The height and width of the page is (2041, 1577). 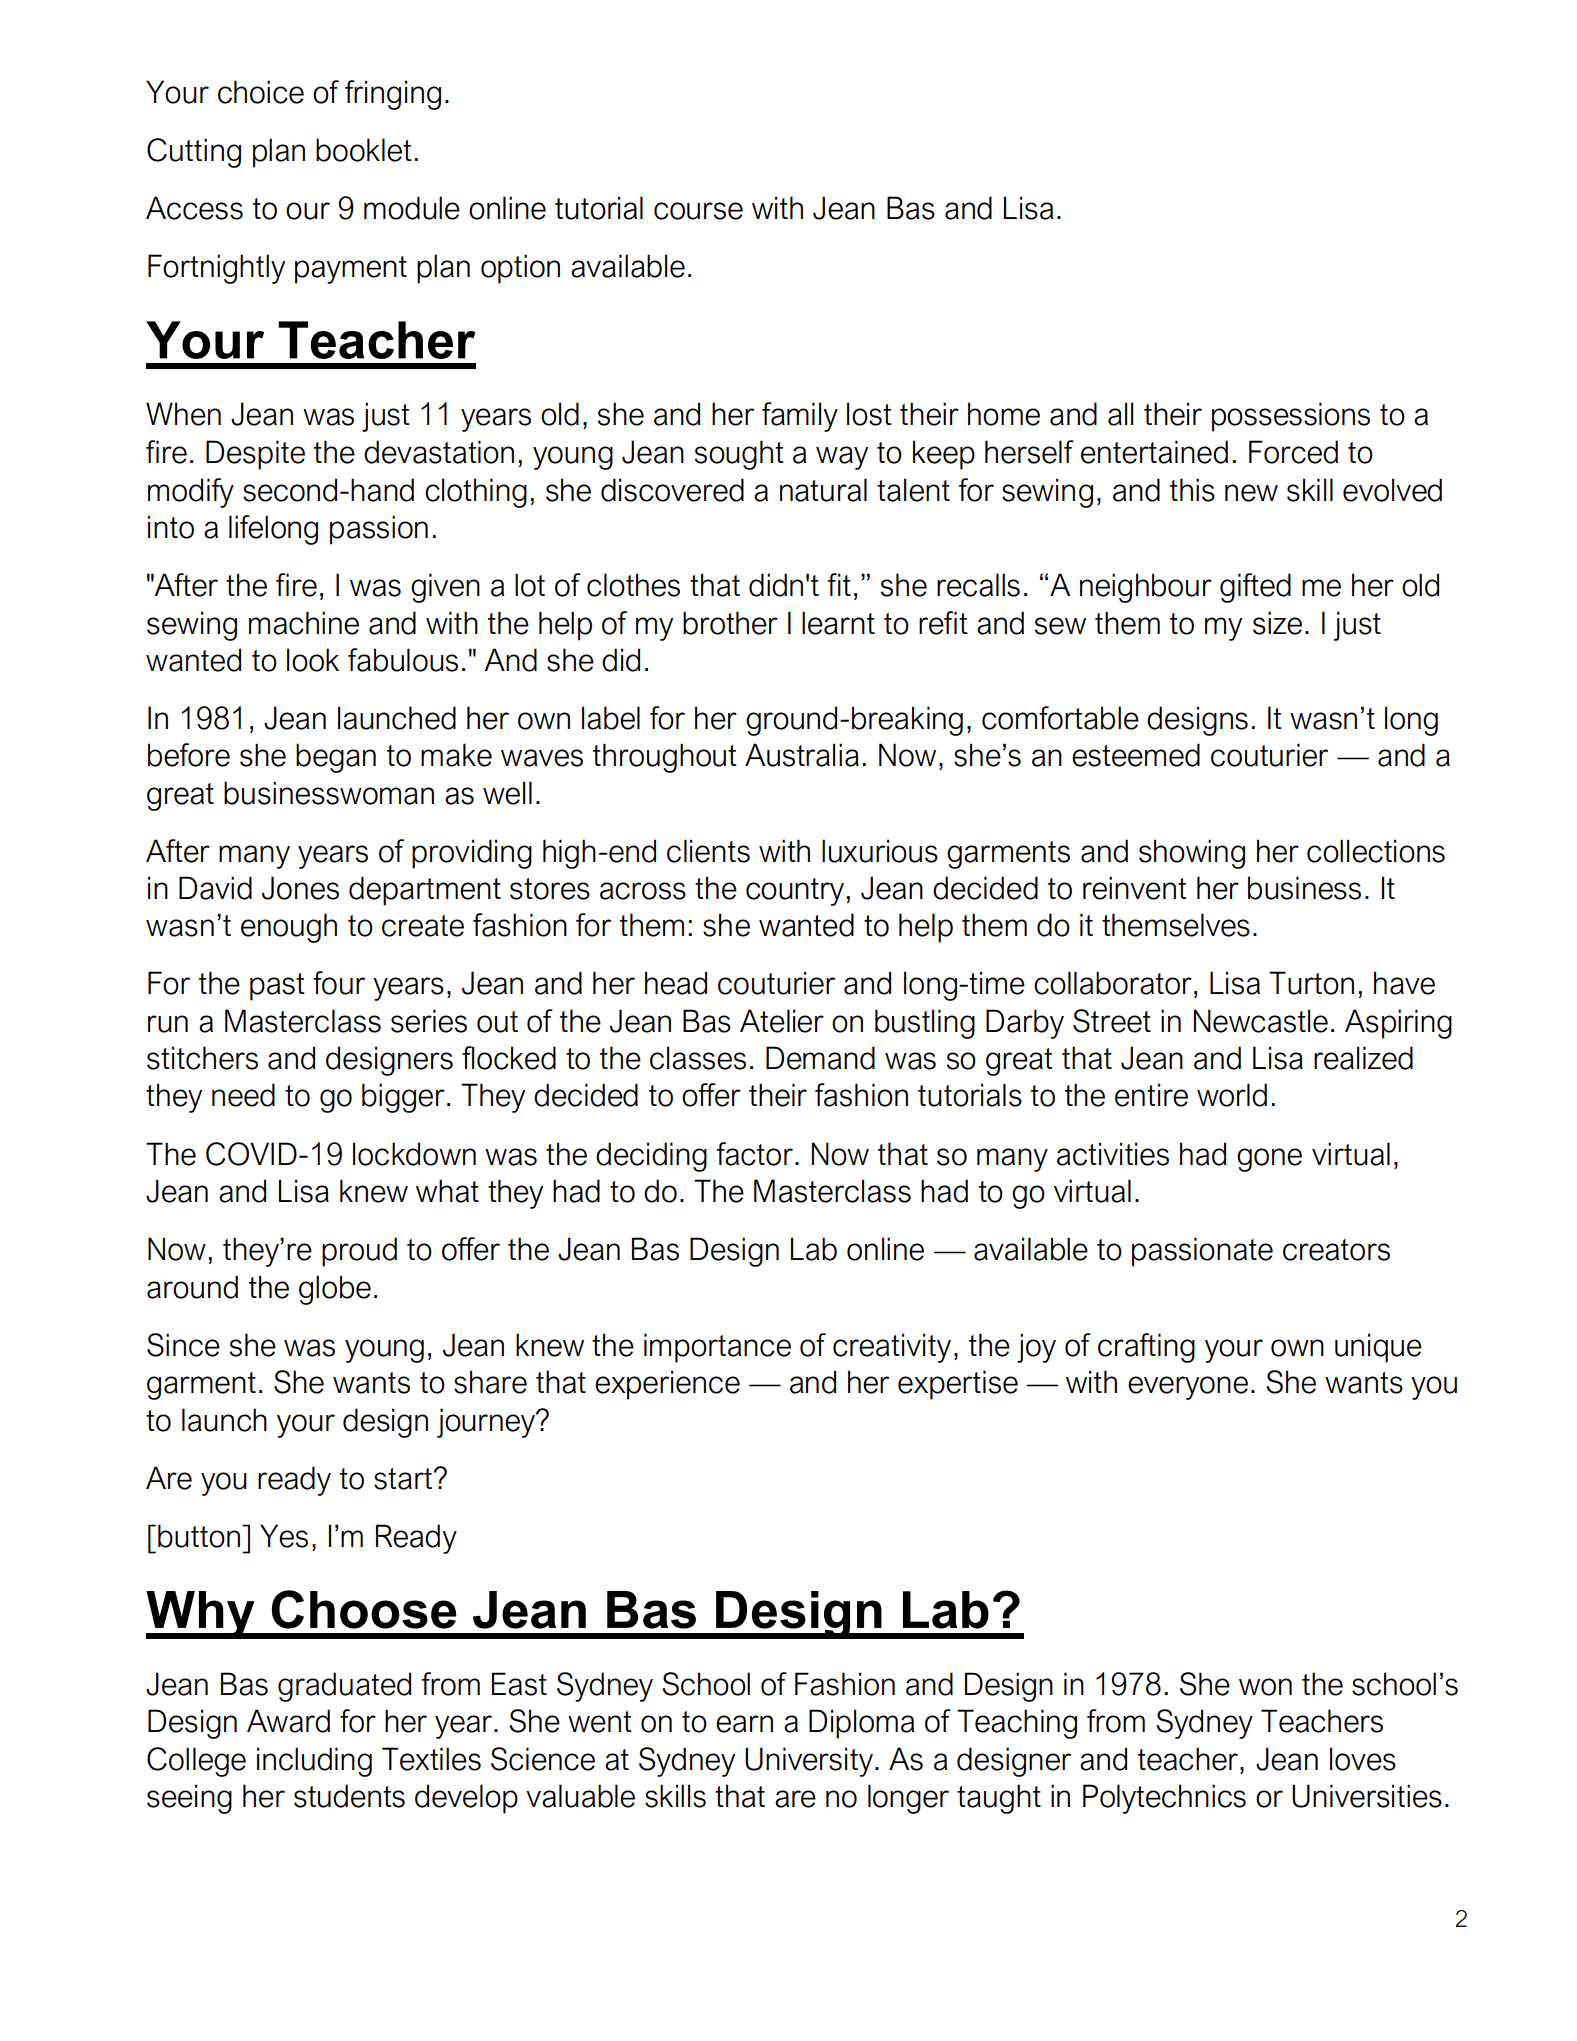 What do you see at coordinates (1265, 1687) in the page?
I see `won` at bounding box center [1265, 1687].
